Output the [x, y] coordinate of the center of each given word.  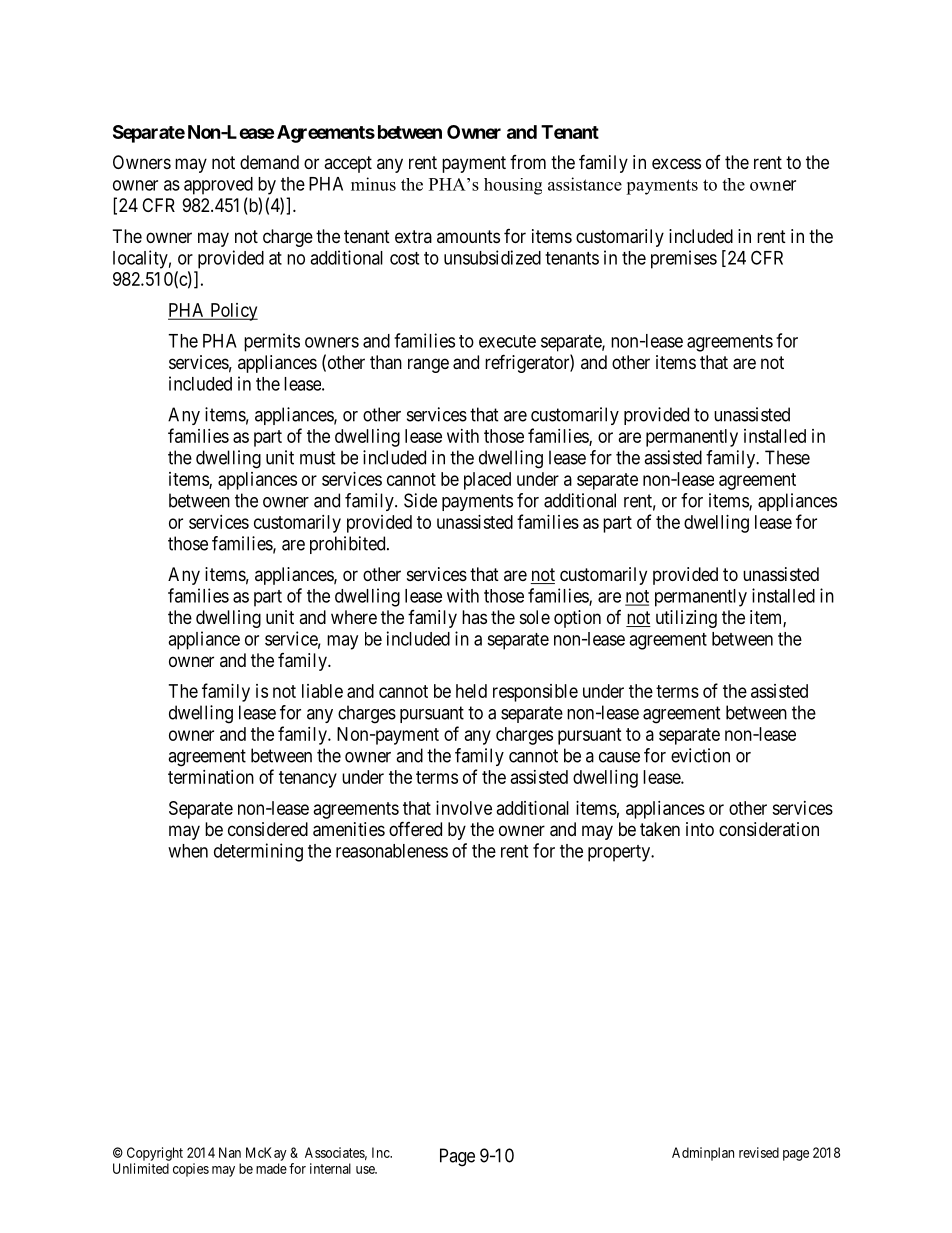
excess [676, 163]
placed [487, 481]
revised [759, 1152]
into [700, 829]
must [318, 458]
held [471, 691]
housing [513, 186]
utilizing [686, 619]
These [787, 457]
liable [322, 691]
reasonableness [392, 851]
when [188, 851]
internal [330, 1168]
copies [191, 1170]
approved [218, 186]
